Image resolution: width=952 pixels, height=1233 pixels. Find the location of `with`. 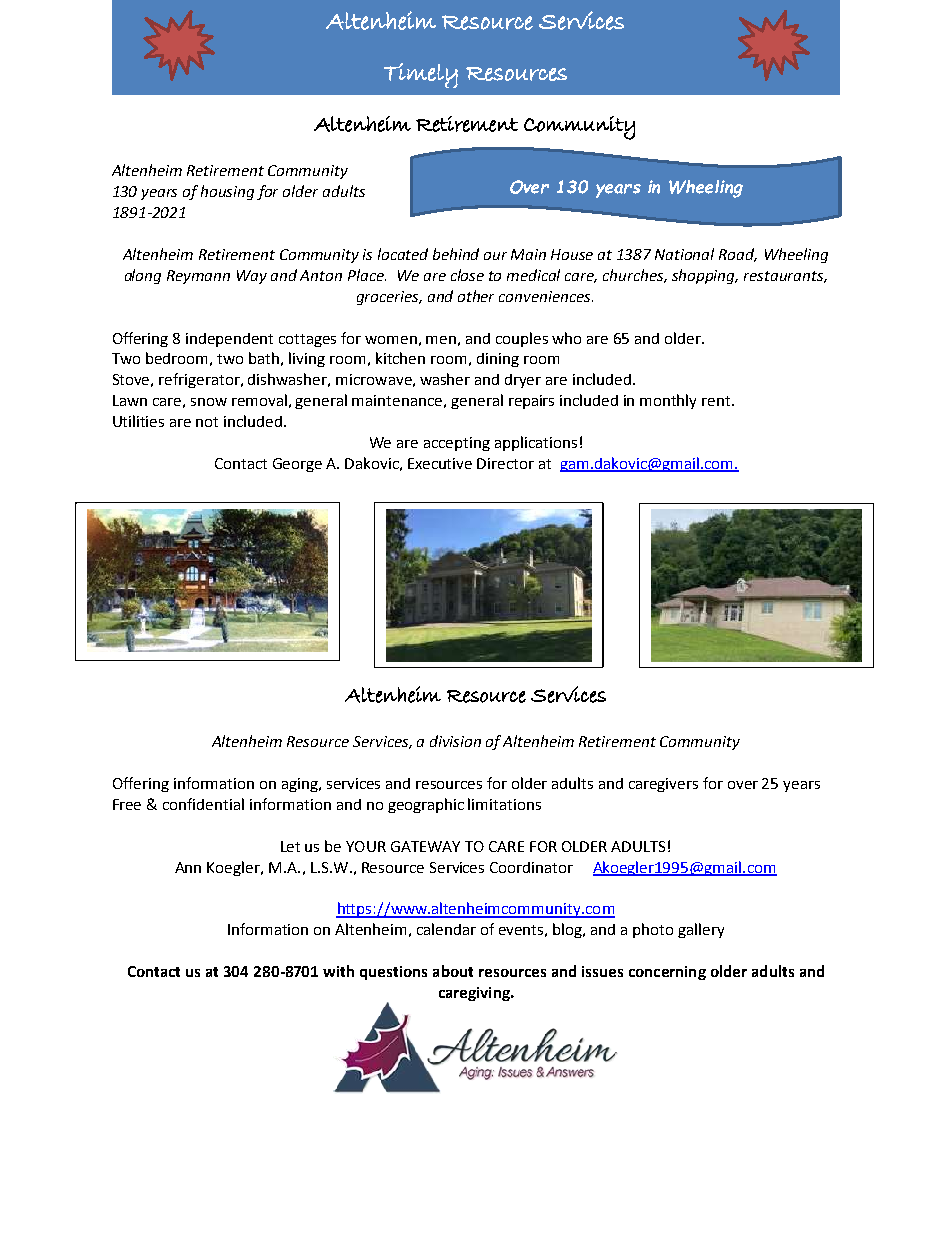

with is located at coordinates (338, 971).
